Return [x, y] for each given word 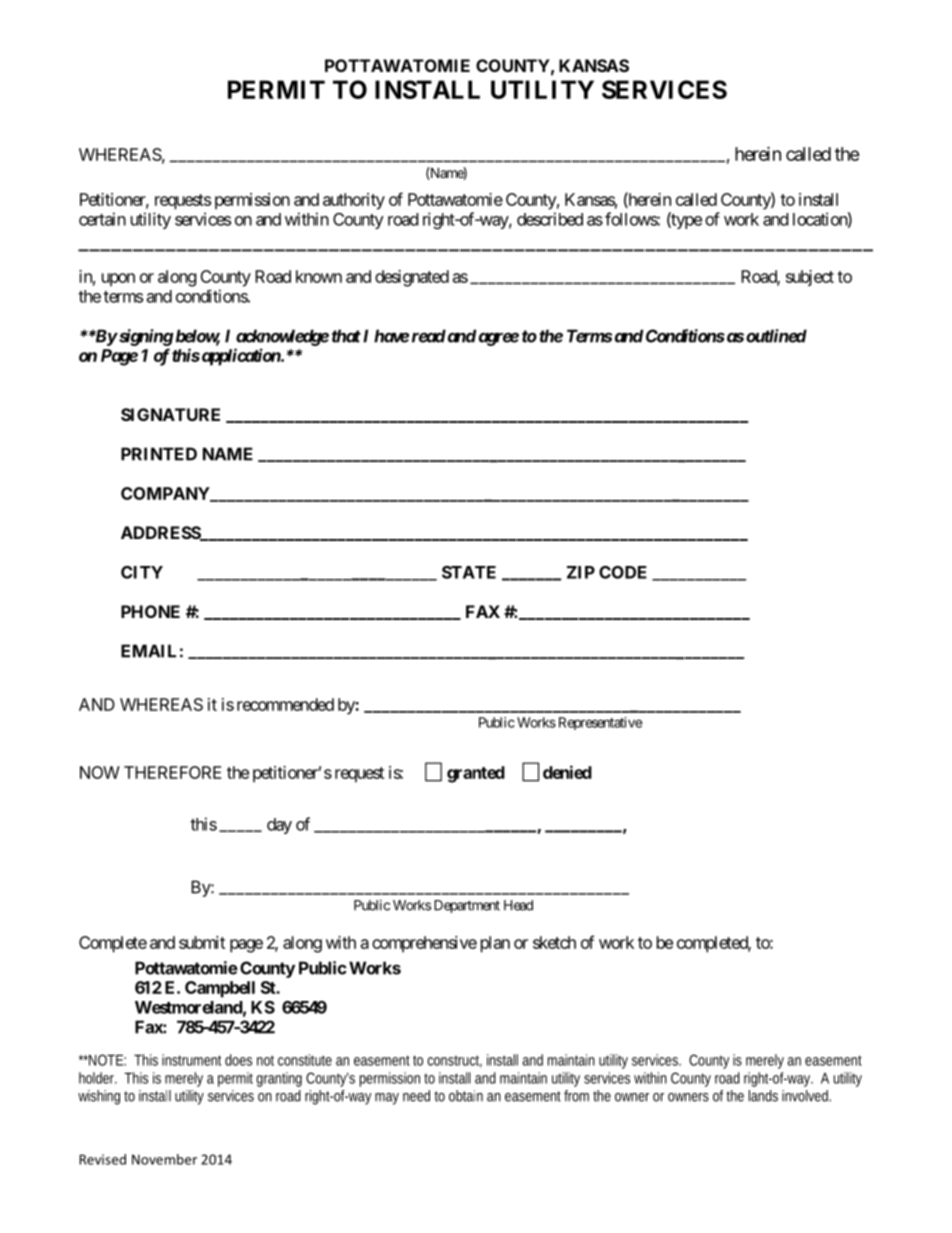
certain [102, 219]
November [164, 1159]
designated [412, 278]
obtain [466, 1096]
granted [476, 774]
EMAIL [148, 651]
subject [810, 278]
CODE [623, 572]
